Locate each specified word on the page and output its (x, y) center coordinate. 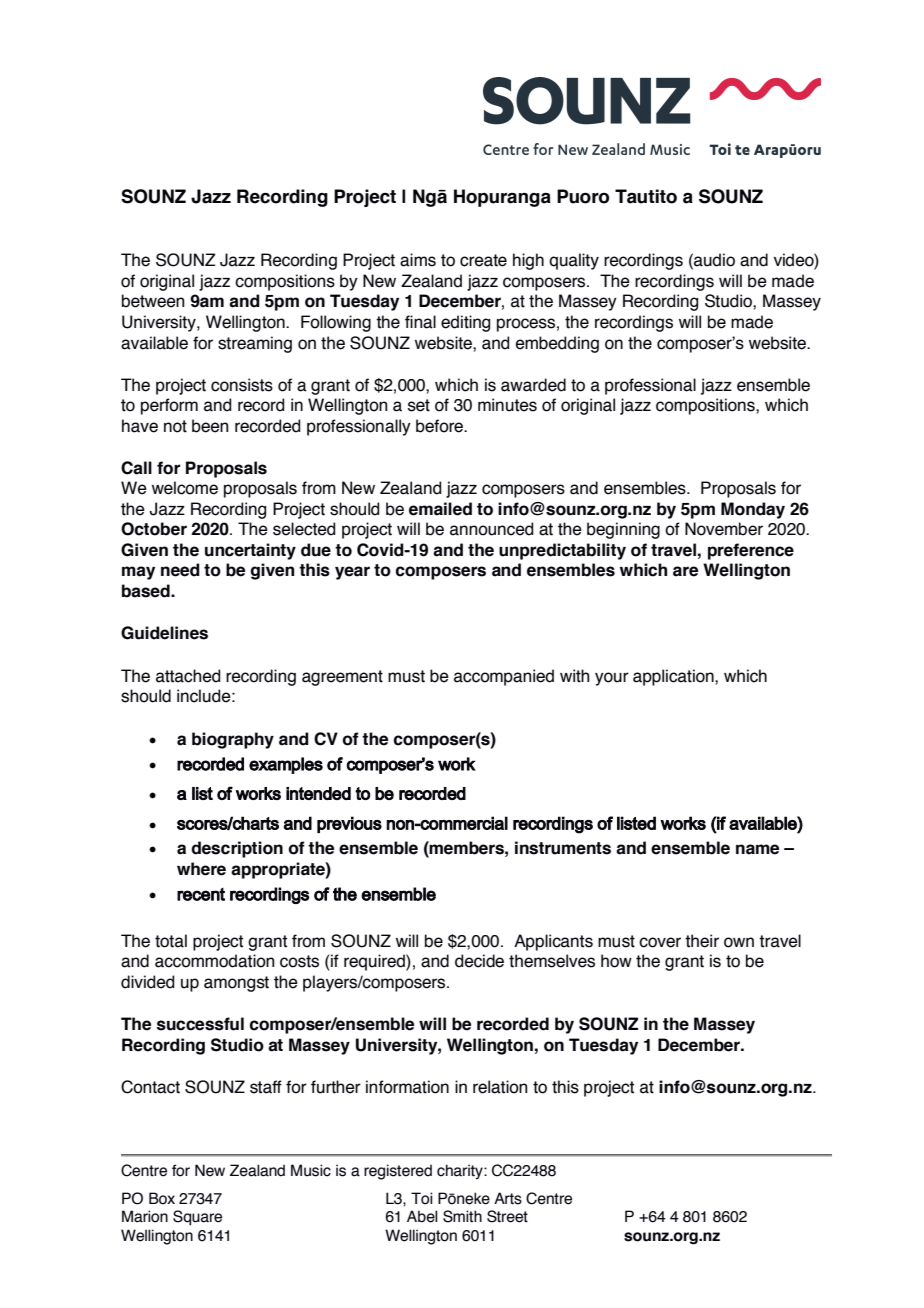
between (153, 301)
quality (574, 261)
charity (461, 1171)
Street (507, 1216)
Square (197, 1217)
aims (418, 260)
